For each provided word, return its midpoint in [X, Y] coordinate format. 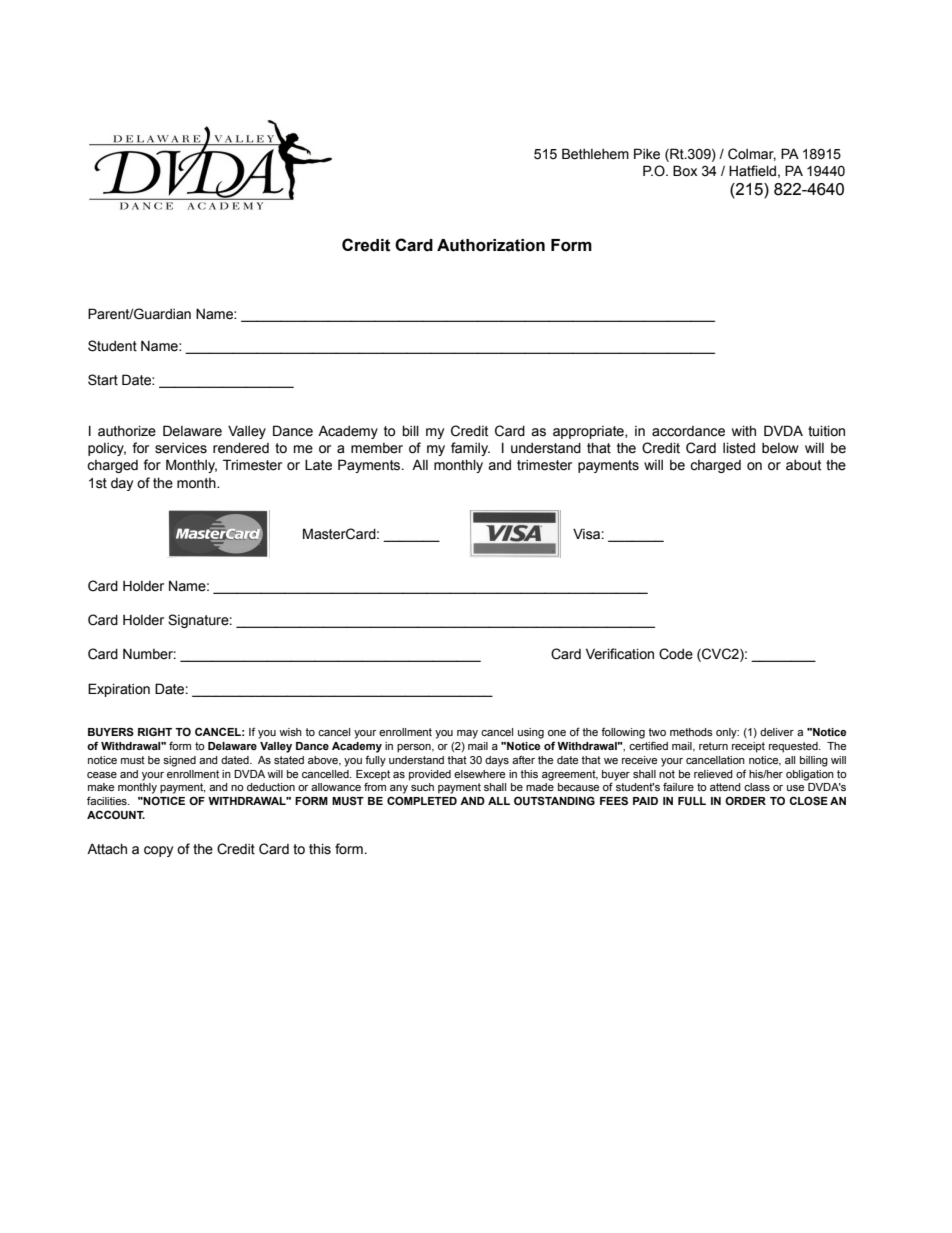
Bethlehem [595, 154]
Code [676, 654]
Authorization [491, 245]
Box [685, 171]
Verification [620, 654]
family [470, 449]
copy [158, 851]
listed [739, 448]
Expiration [119, 690]
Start [103, 380]
